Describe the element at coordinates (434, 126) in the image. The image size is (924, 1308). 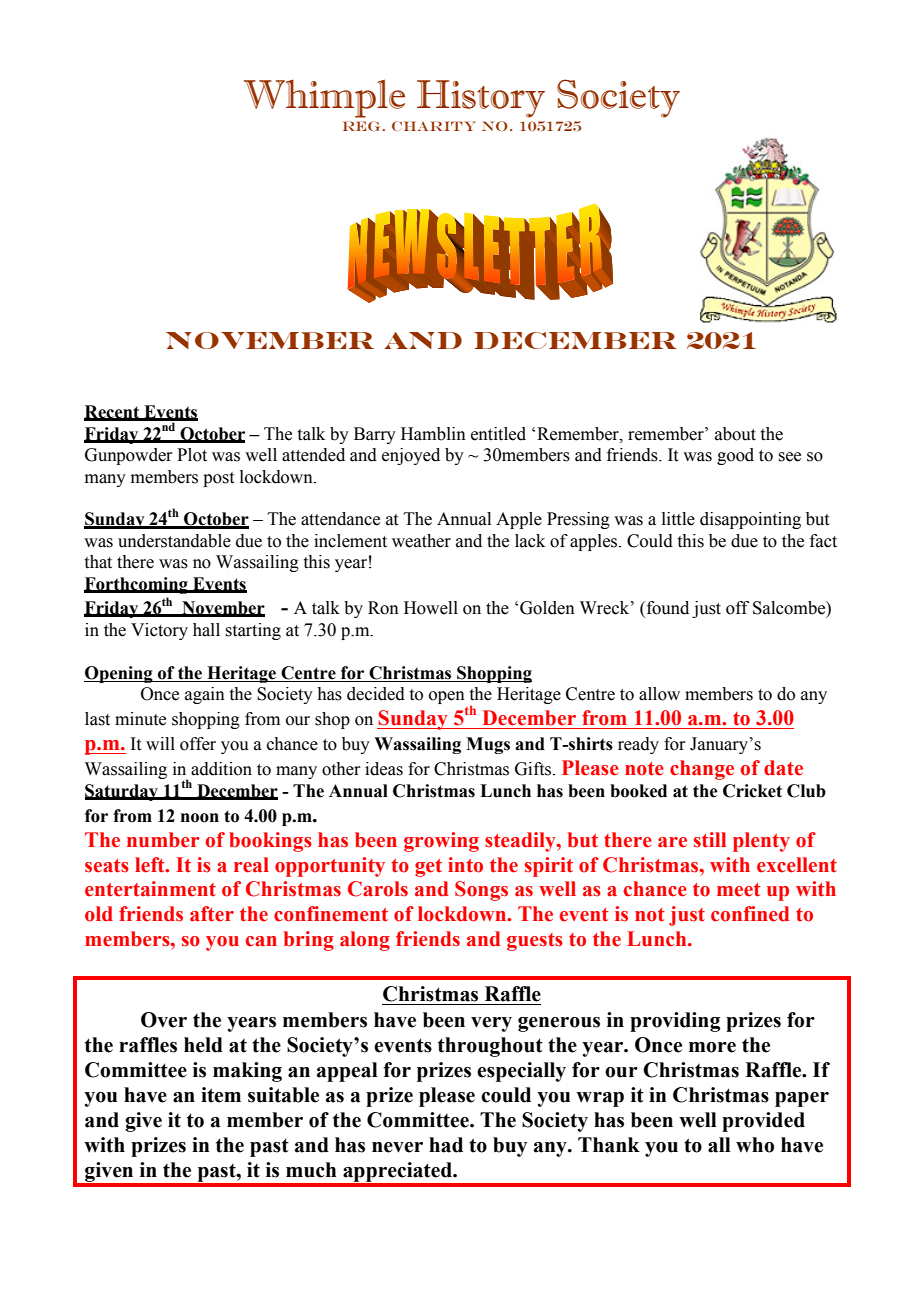
I see `Charity` at that location.
